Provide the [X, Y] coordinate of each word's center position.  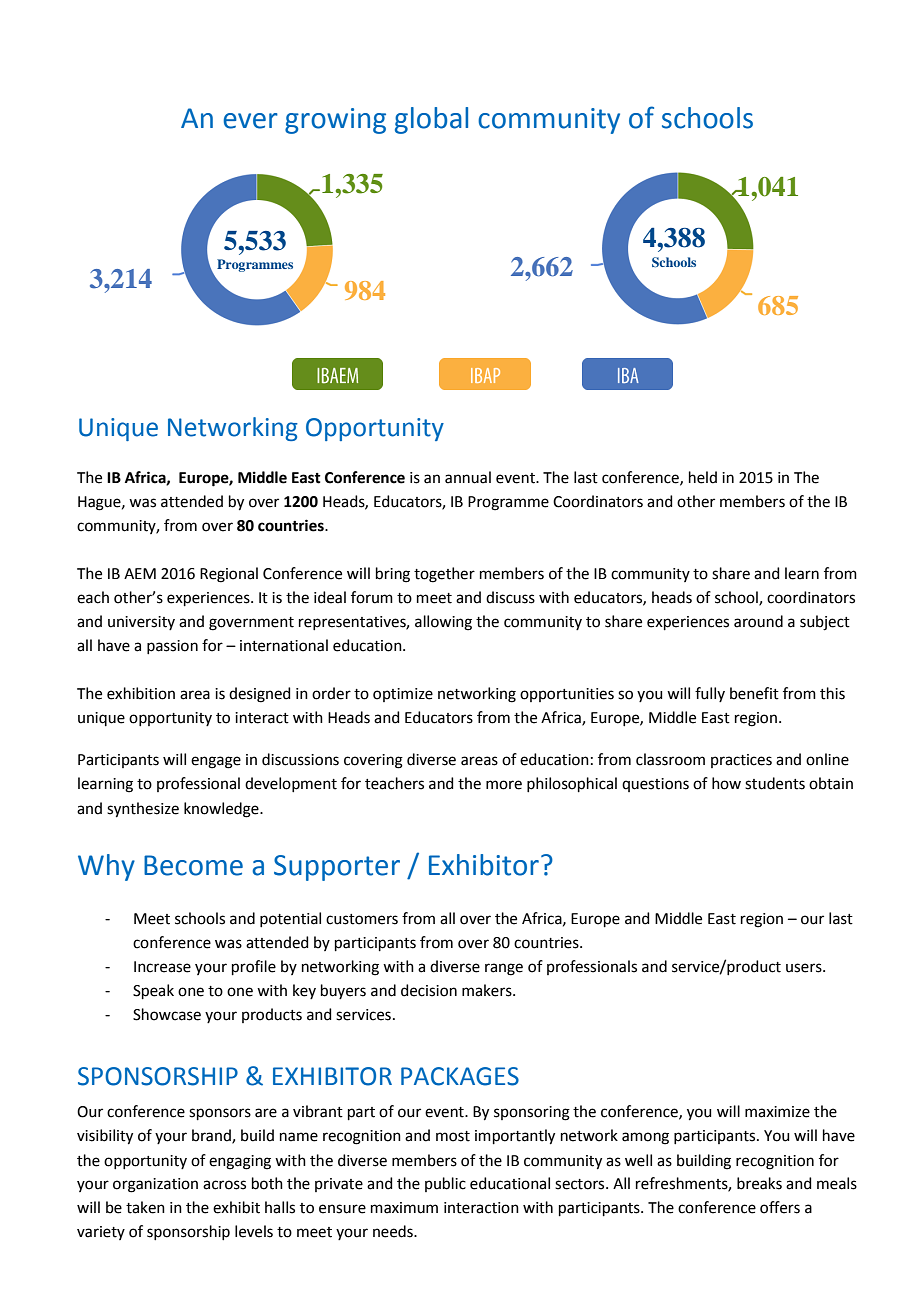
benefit [754, 693]
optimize [403, 695]
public [445, 1184]
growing [335, 121]
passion [172, 647]
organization [155, 1185]
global [431, 120]
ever [250, 121]
